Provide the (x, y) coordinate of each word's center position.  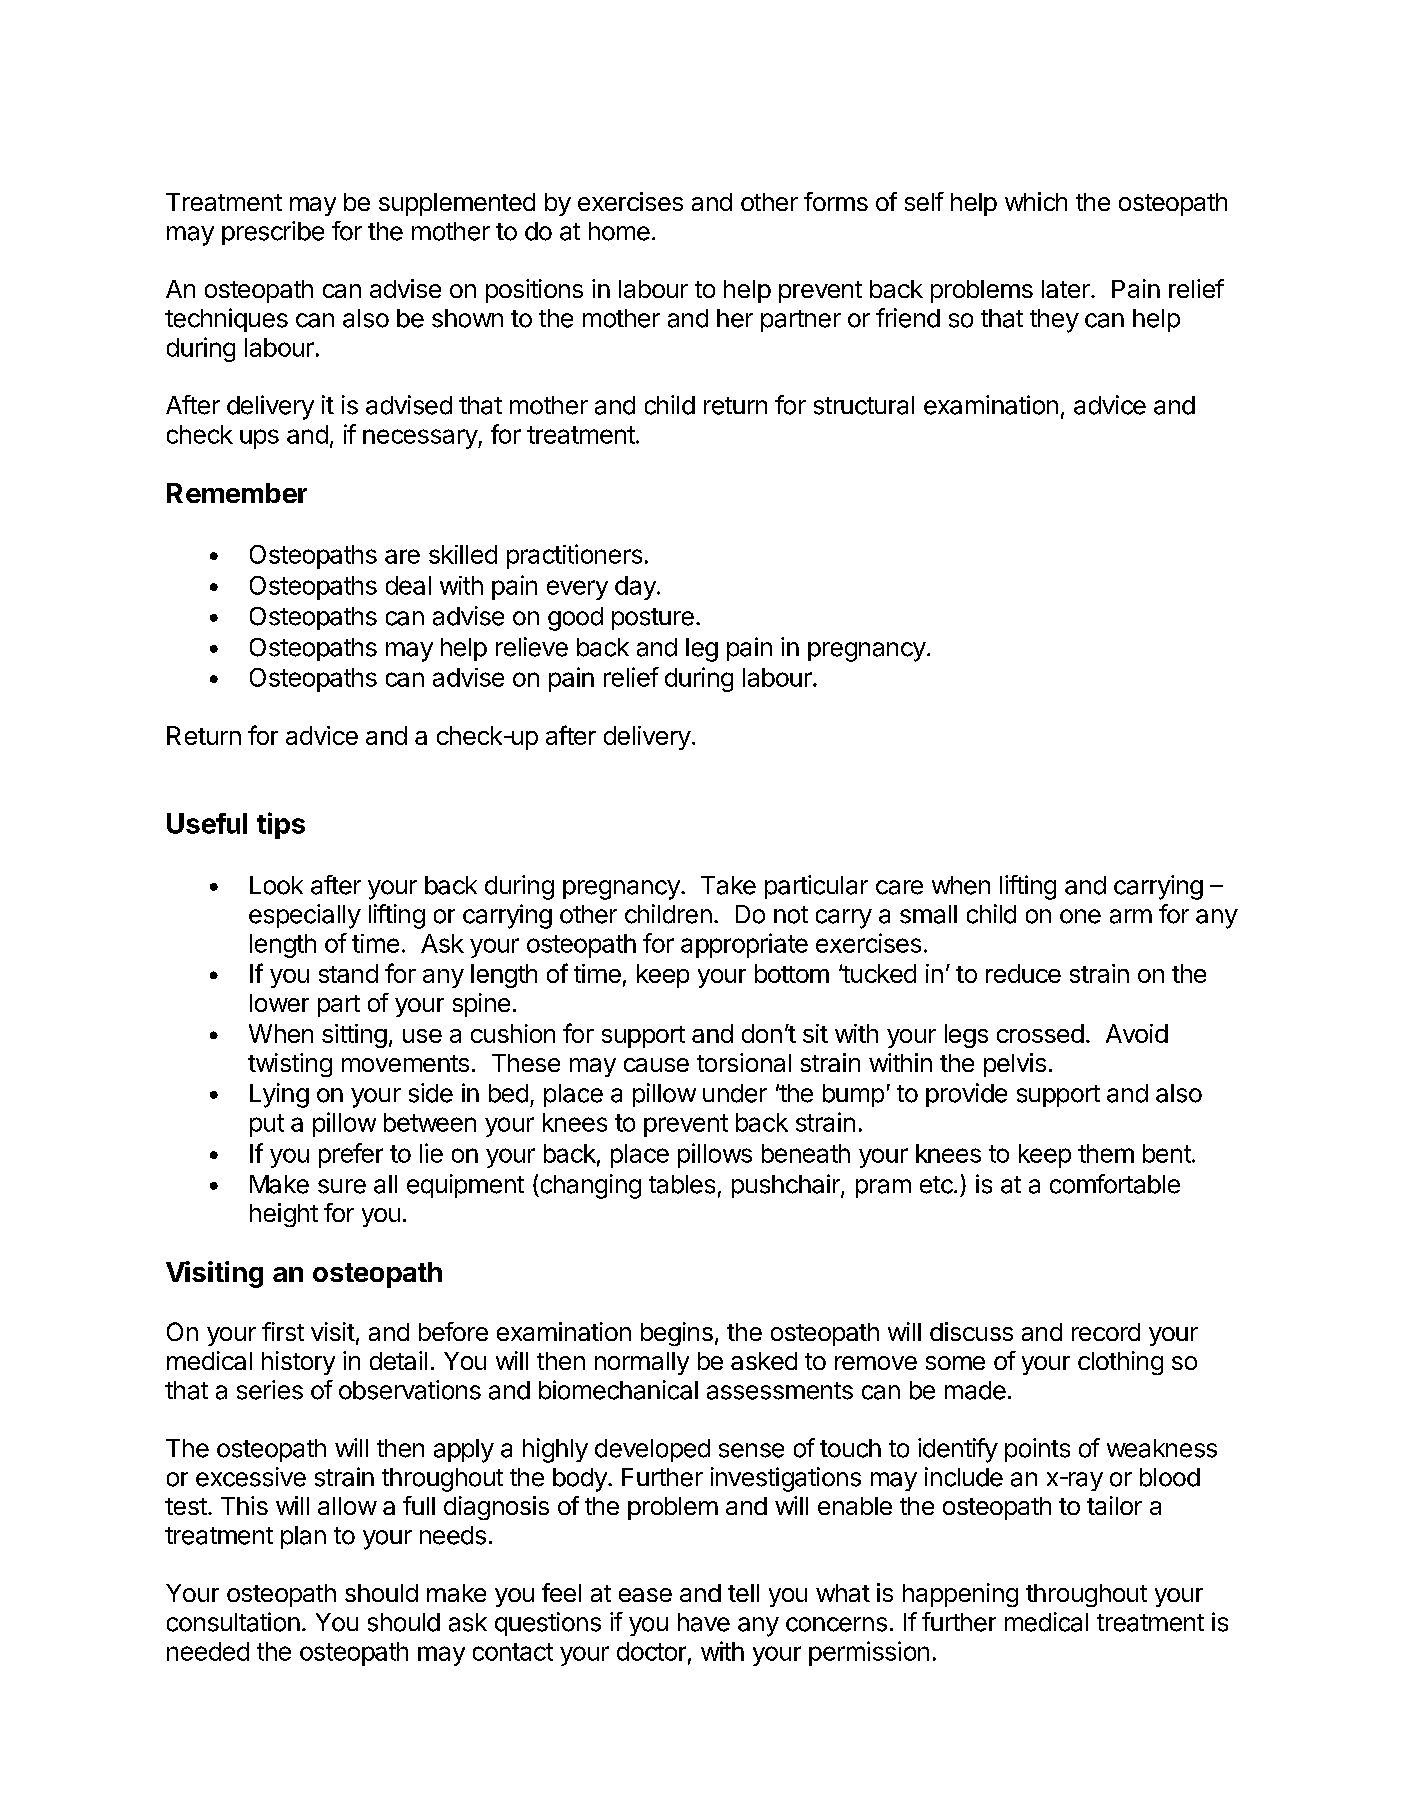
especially (305, 916)
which (1036, 201)
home (619, 231)
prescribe (273, 233)
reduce (1023, 973)
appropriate (744, 945)
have (704, 1622)
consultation (233, 1622)
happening (960, 1595)
